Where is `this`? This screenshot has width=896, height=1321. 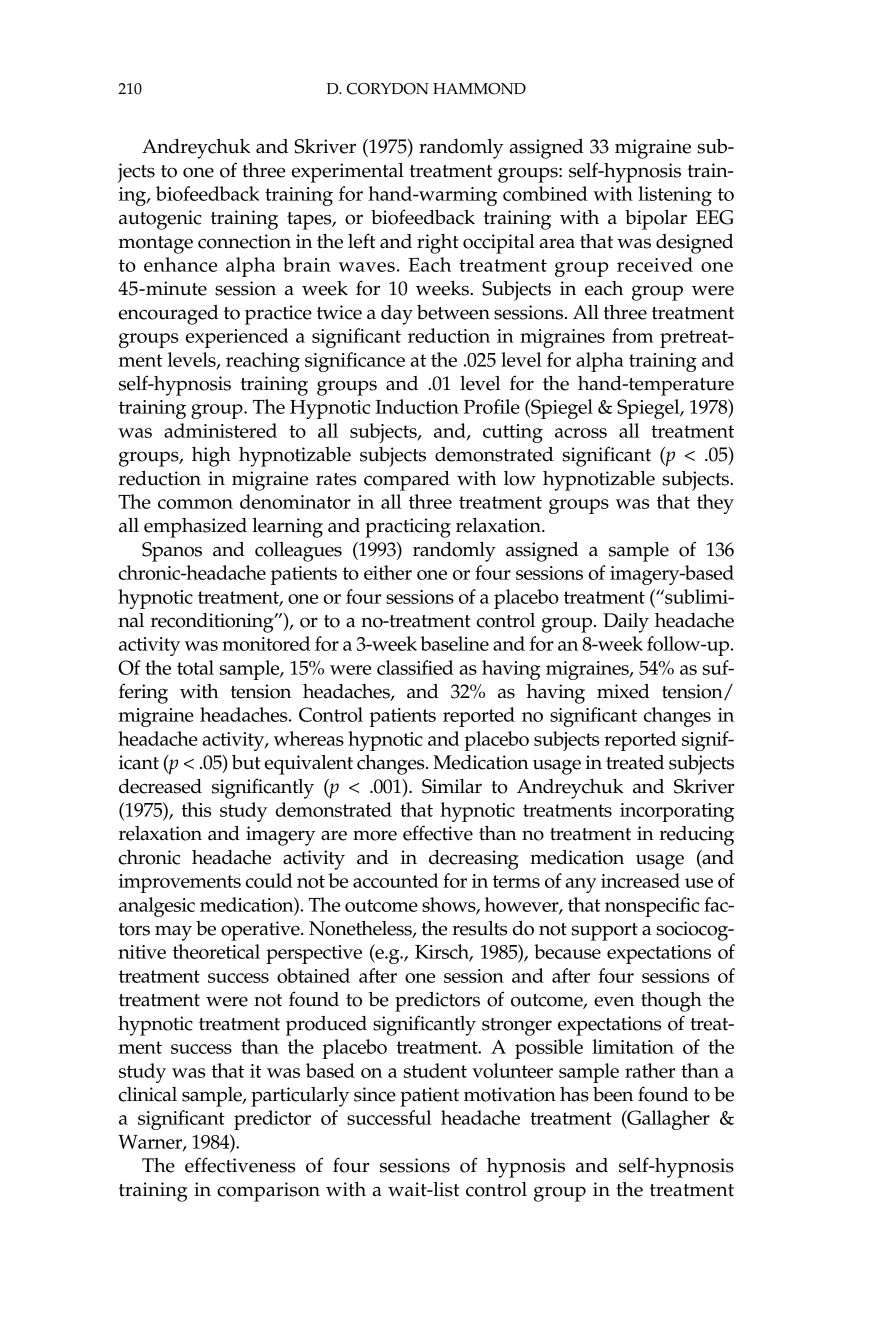 this is located at coordinates (196, 809).
